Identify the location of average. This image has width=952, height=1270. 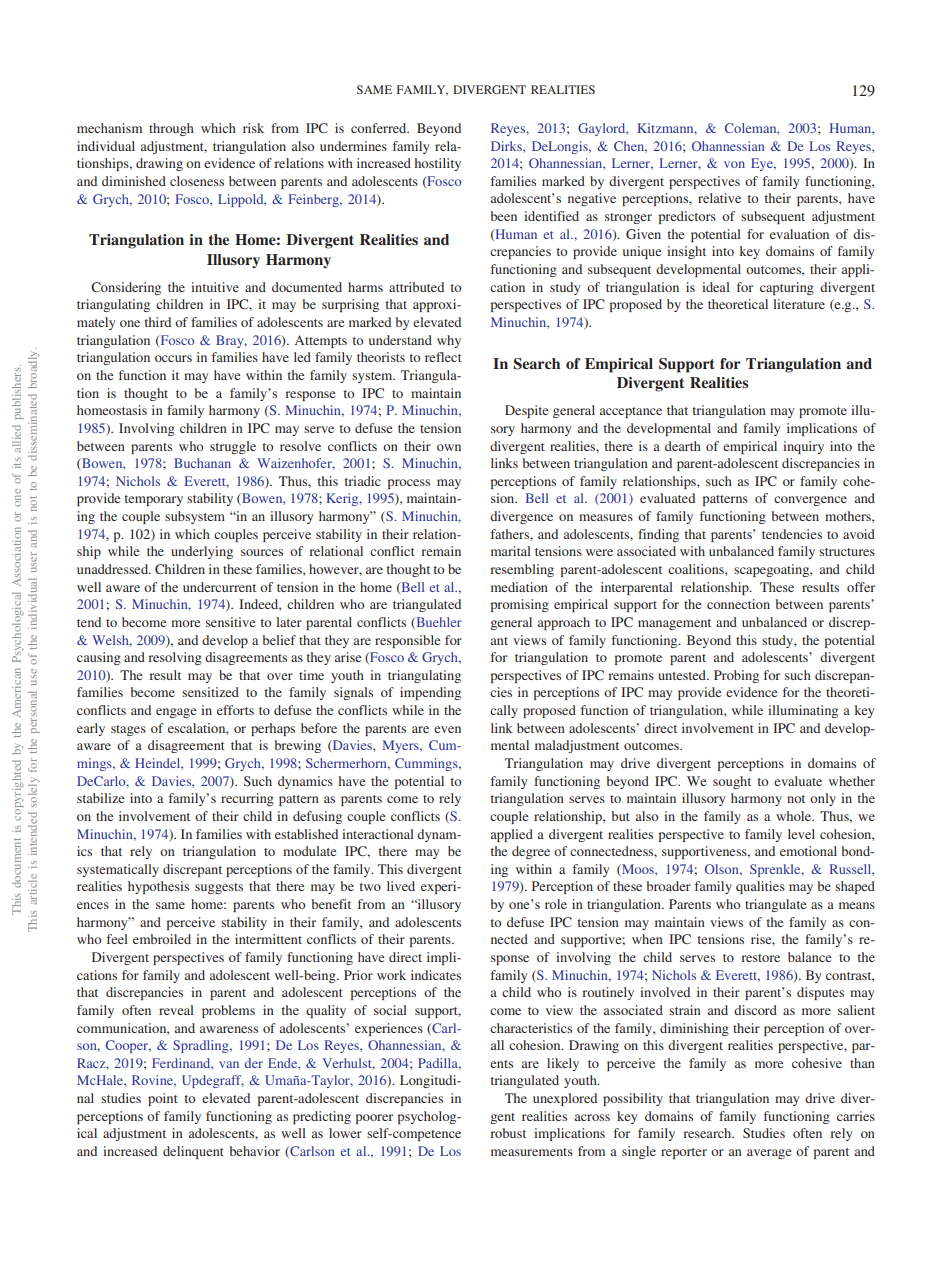
(769, 1154).
